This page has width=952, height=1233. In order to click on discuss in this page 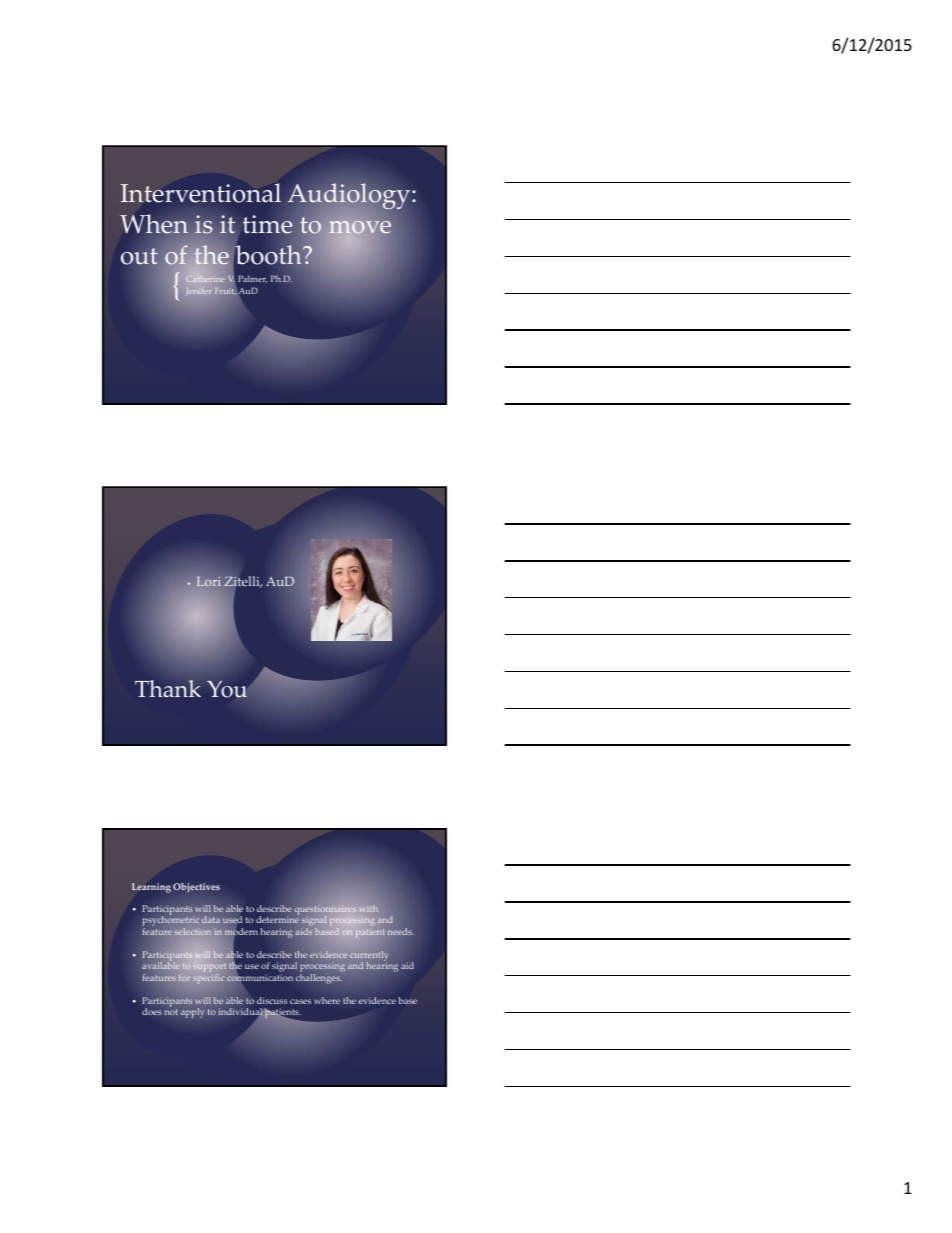, I will do `click(272, 1000)`.
